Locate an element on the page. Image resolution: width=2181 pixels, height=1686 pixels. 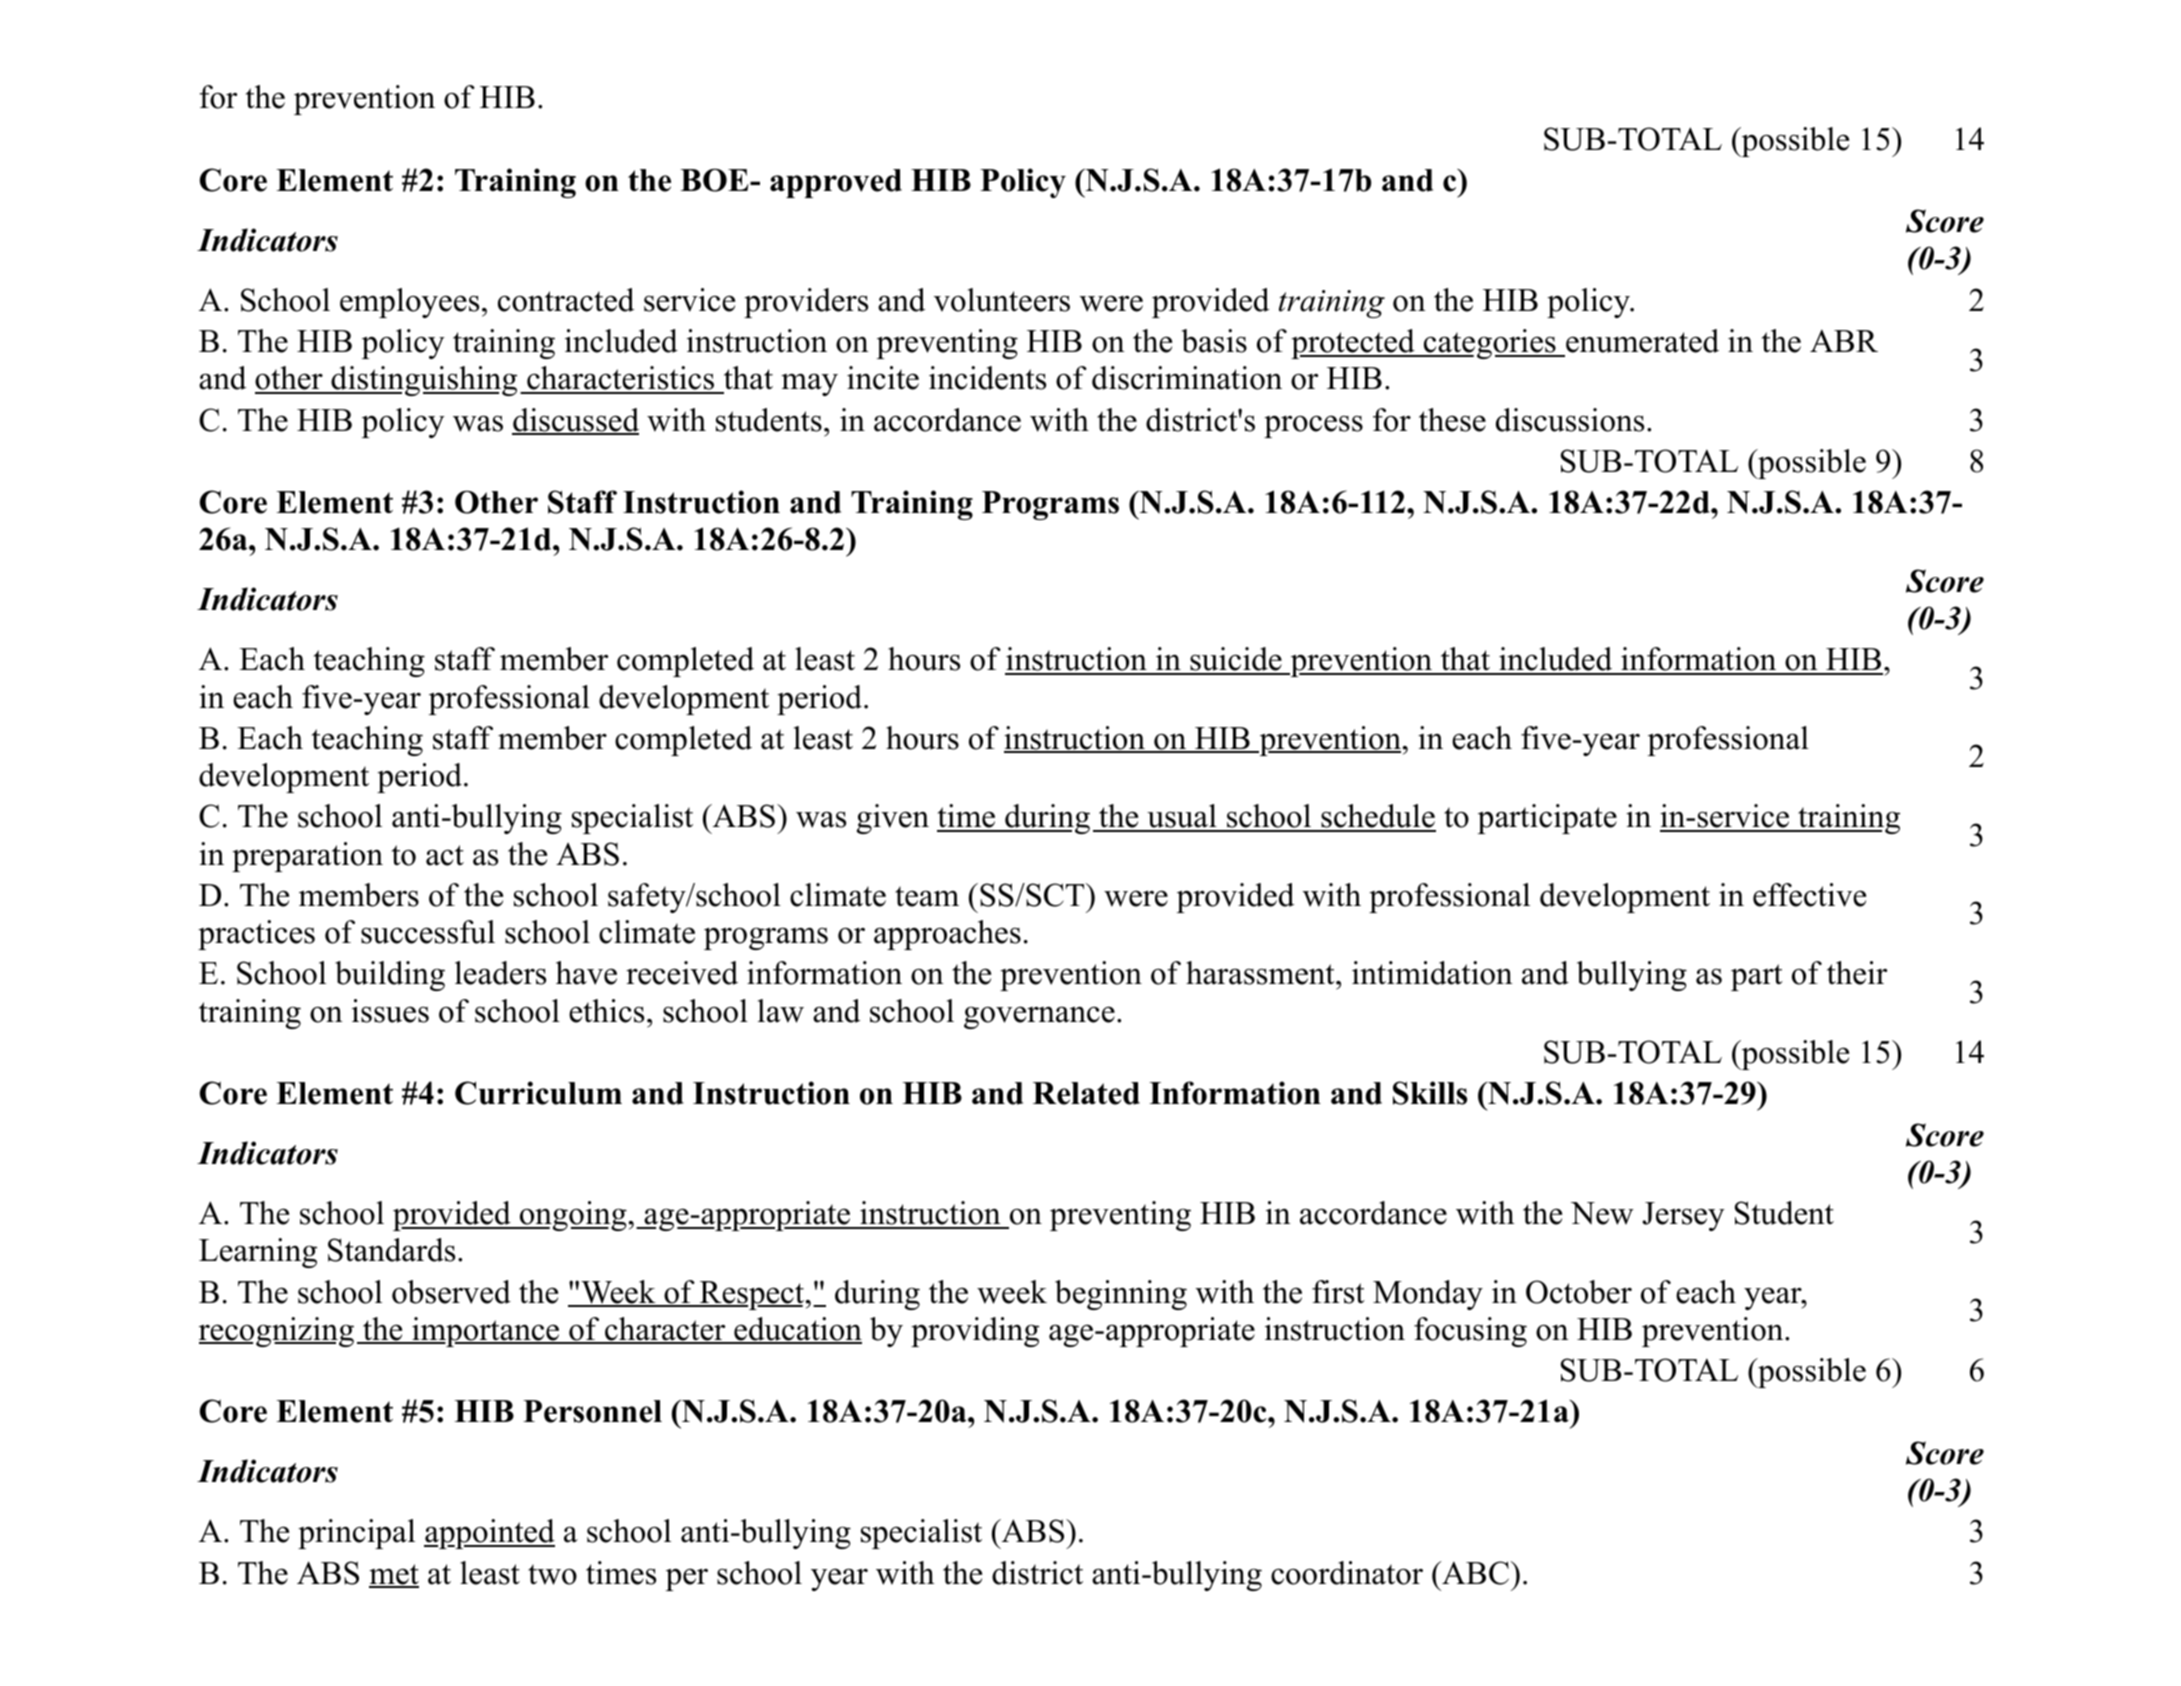
volunteers is located at coordinates (1002, 300).
